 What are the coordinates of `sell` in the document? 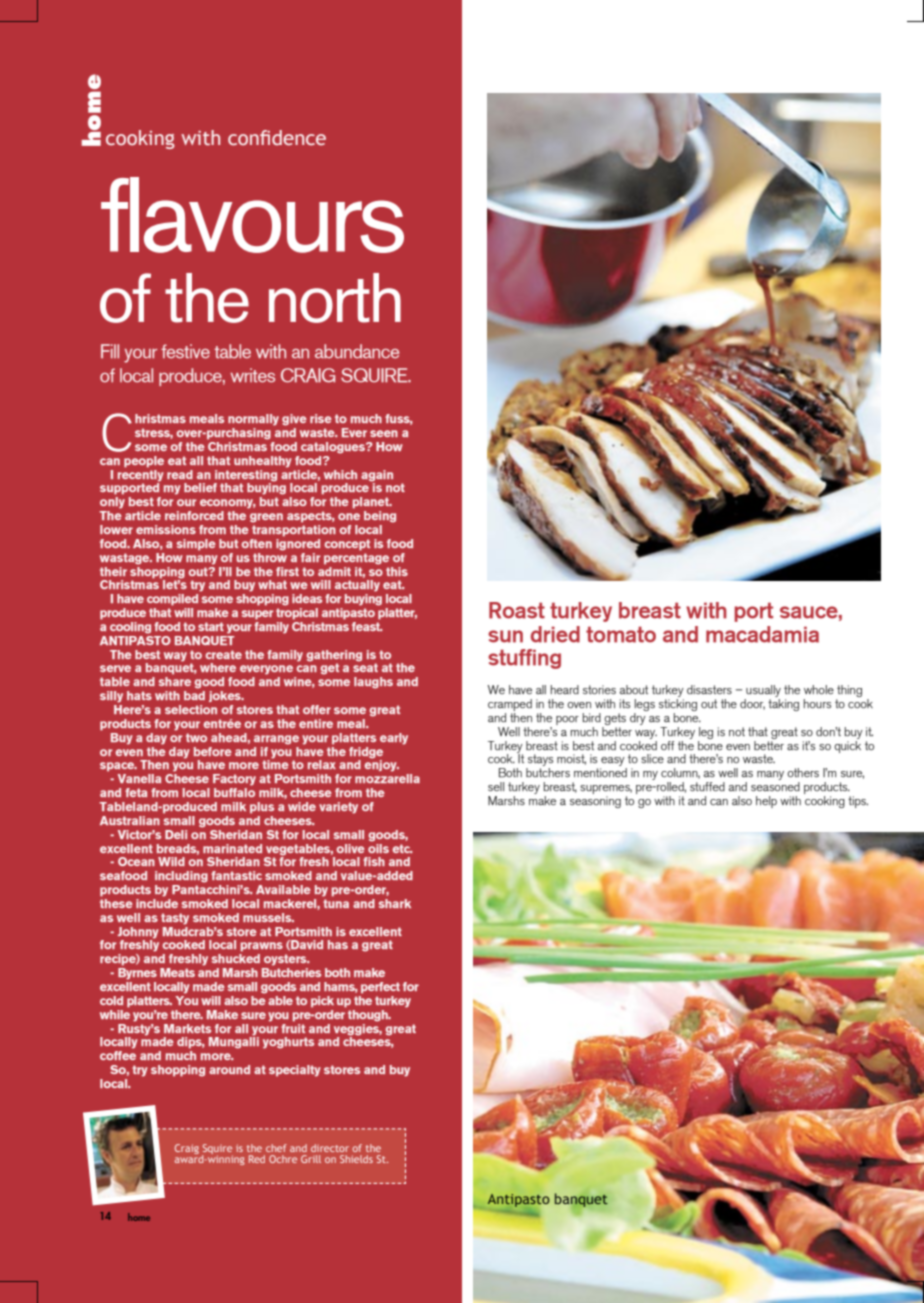 It's located at (496, 786).
